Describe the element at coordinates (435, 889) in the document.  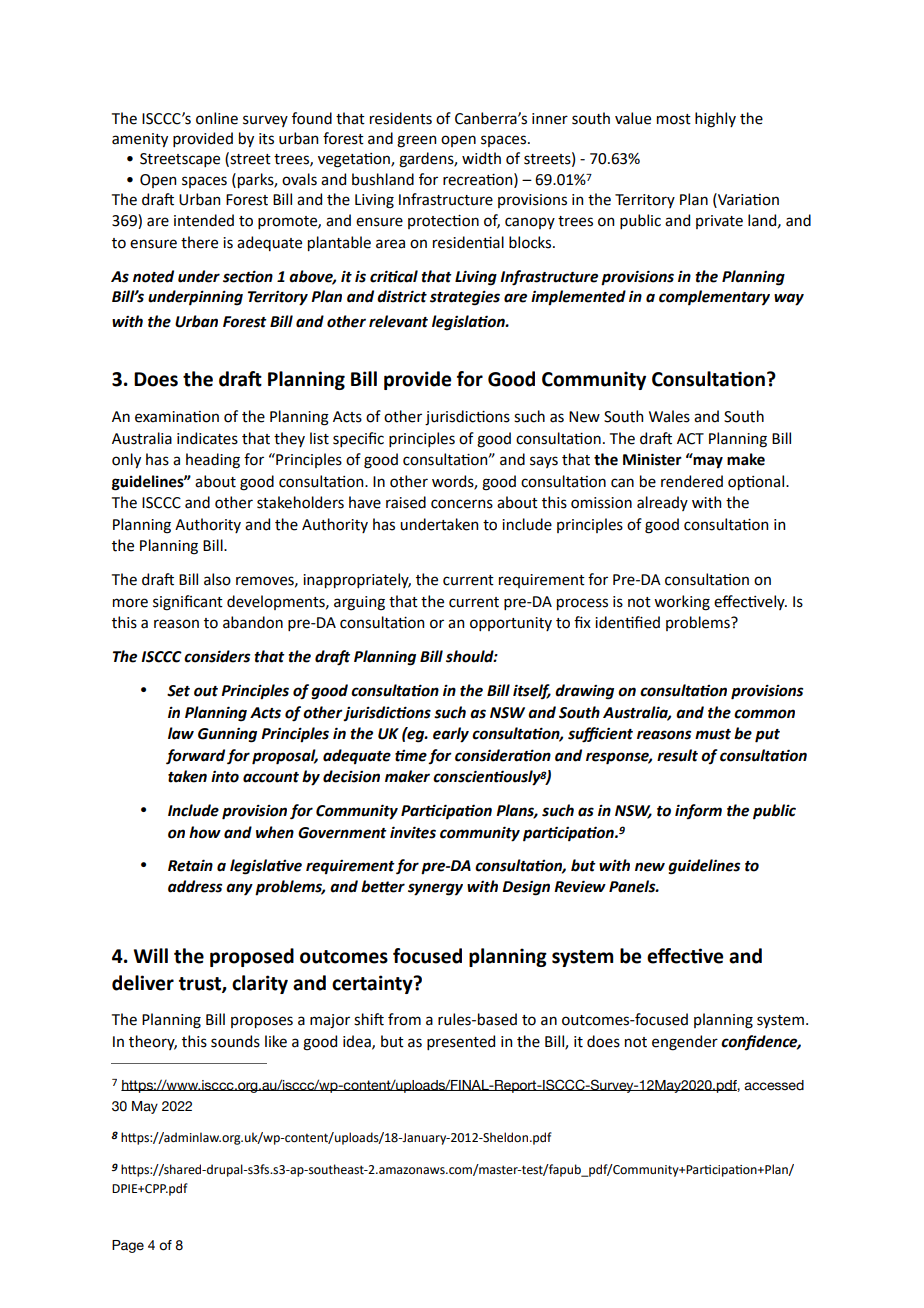
I see `synergy` at that location.
